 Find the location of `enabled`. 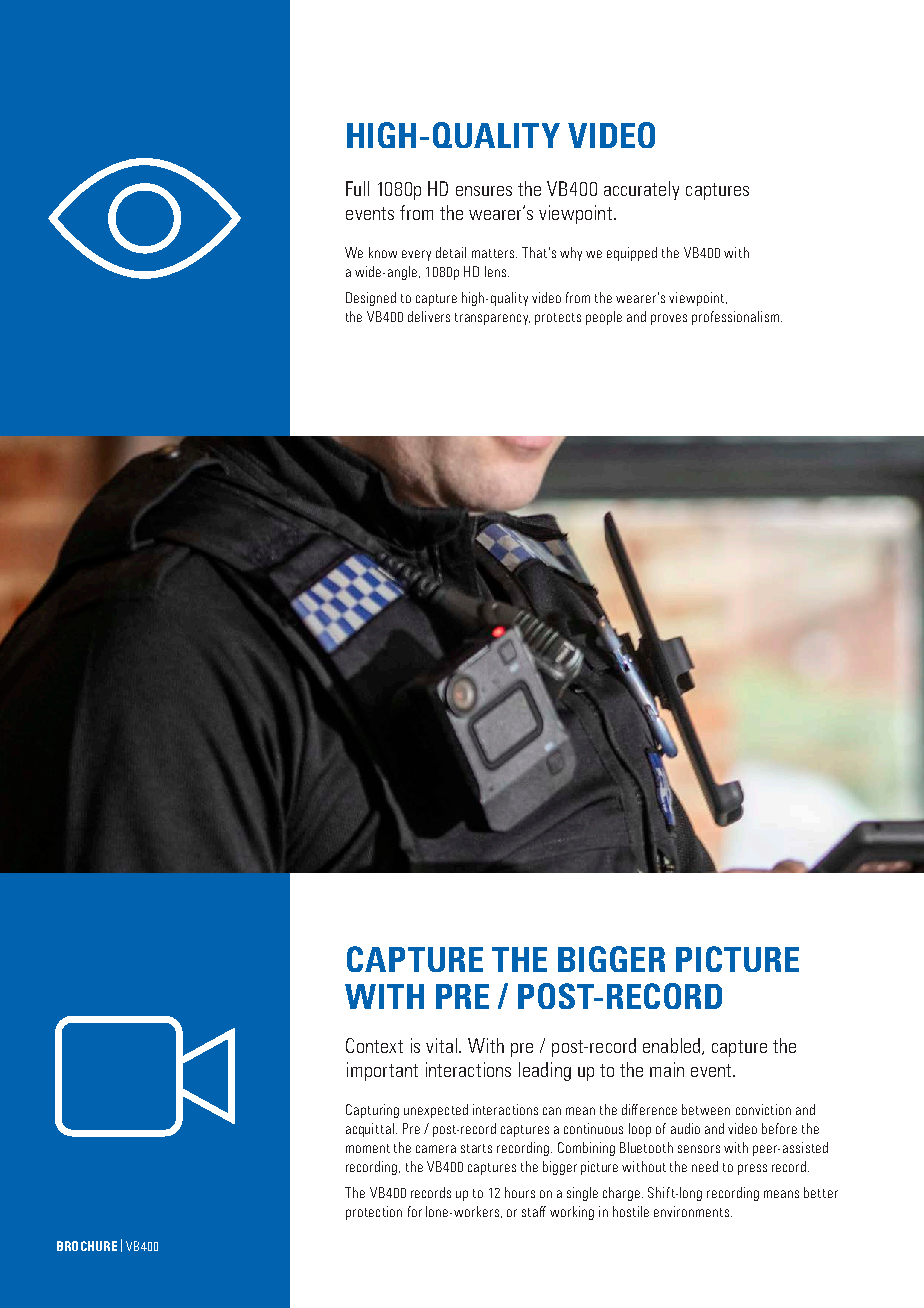

enabled is located at coordinates (673, 1046).
